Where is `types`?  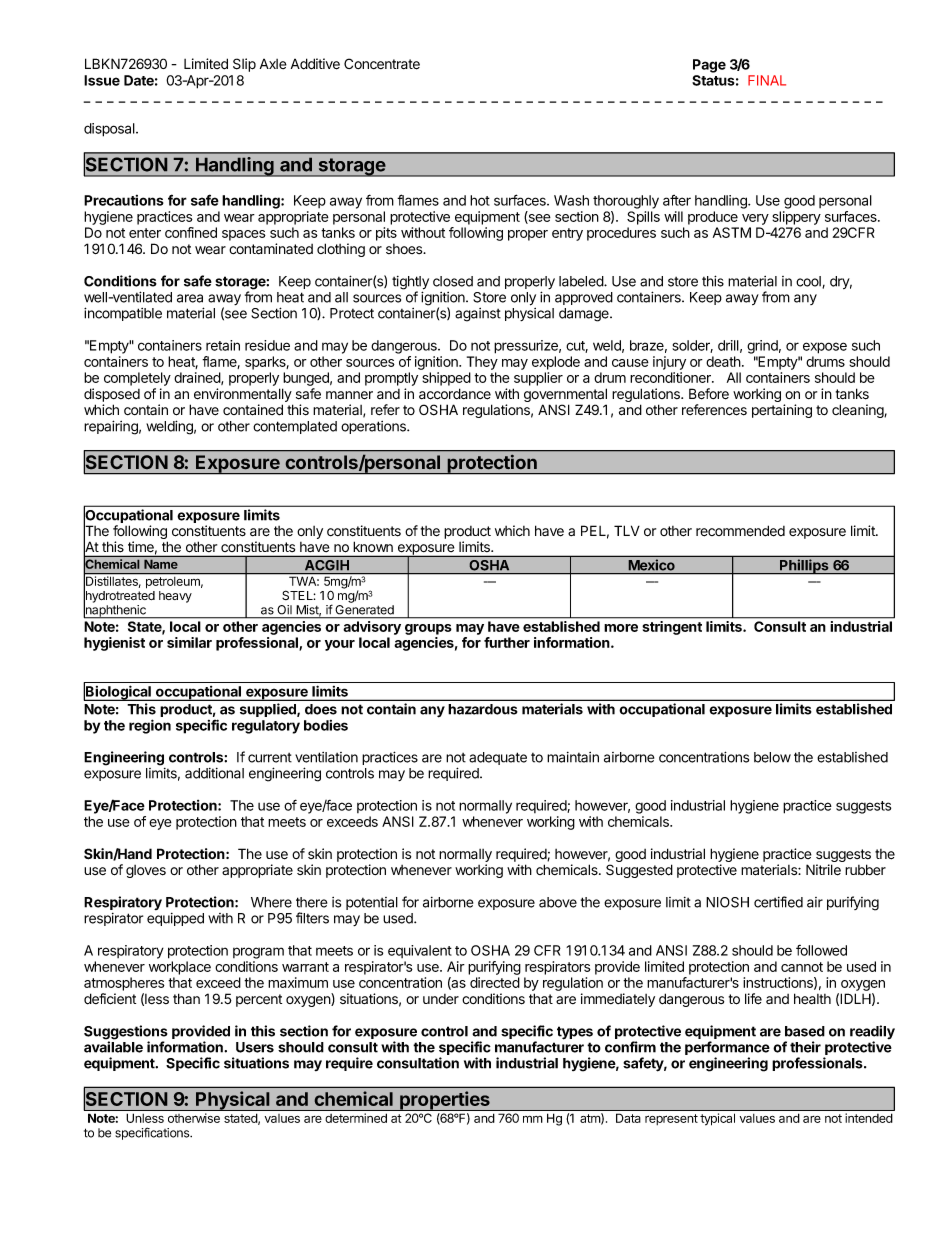 types is located at coordinates (575, 1033).
